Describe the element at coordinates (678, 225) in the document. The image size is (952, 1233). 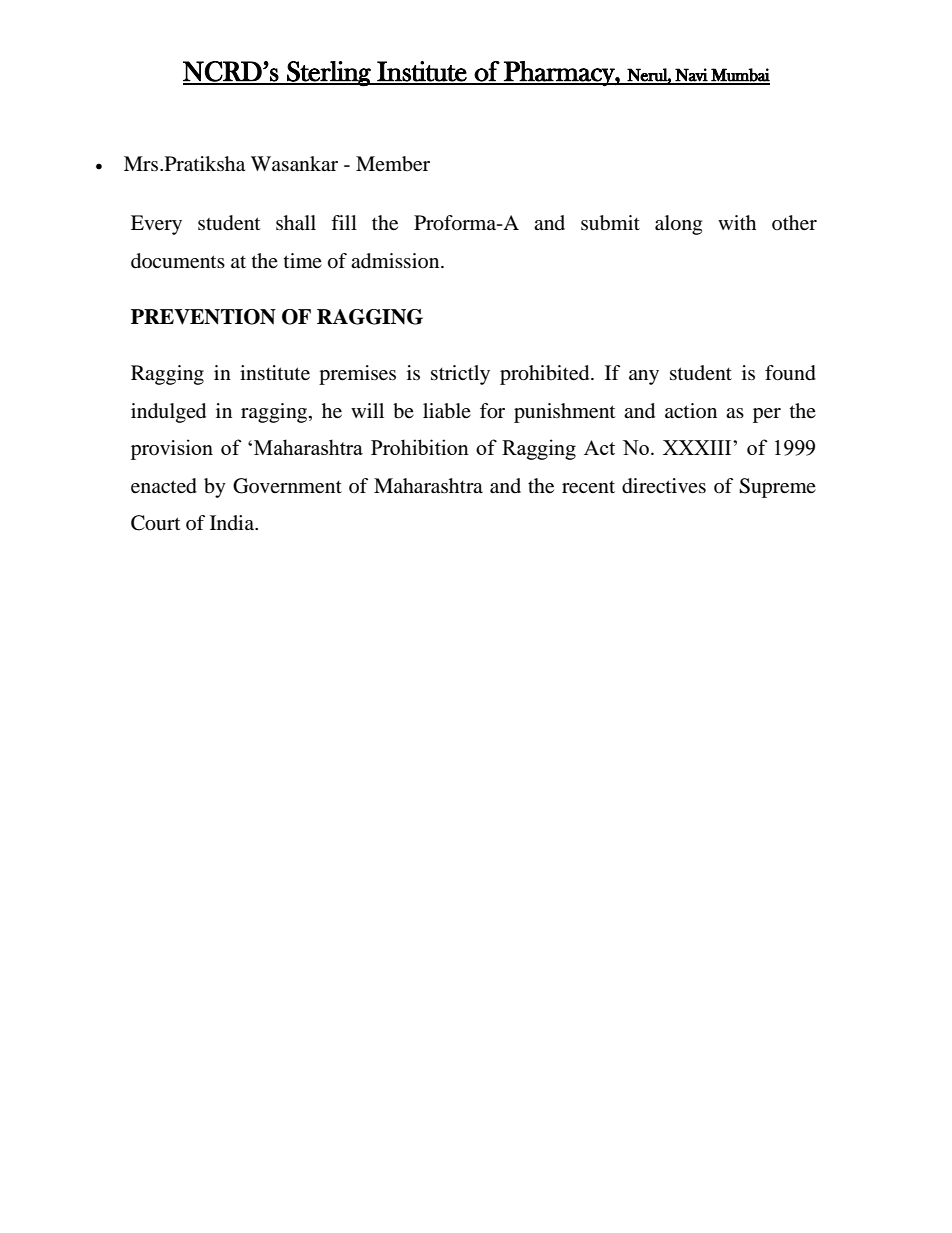
I see `along` at that location.
